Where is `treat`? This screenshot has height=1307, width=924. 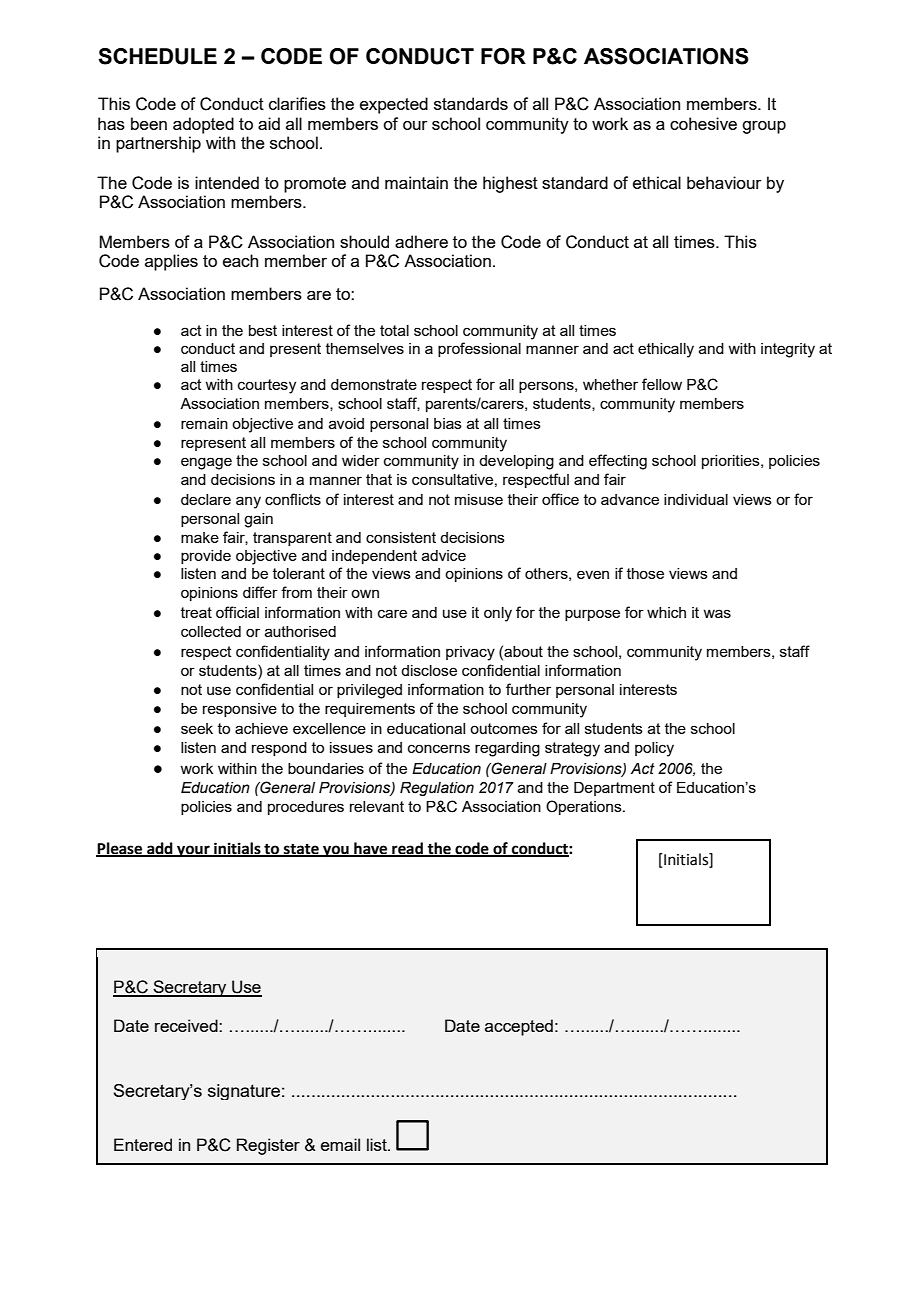
treat is located at coordinates (196, 612).
